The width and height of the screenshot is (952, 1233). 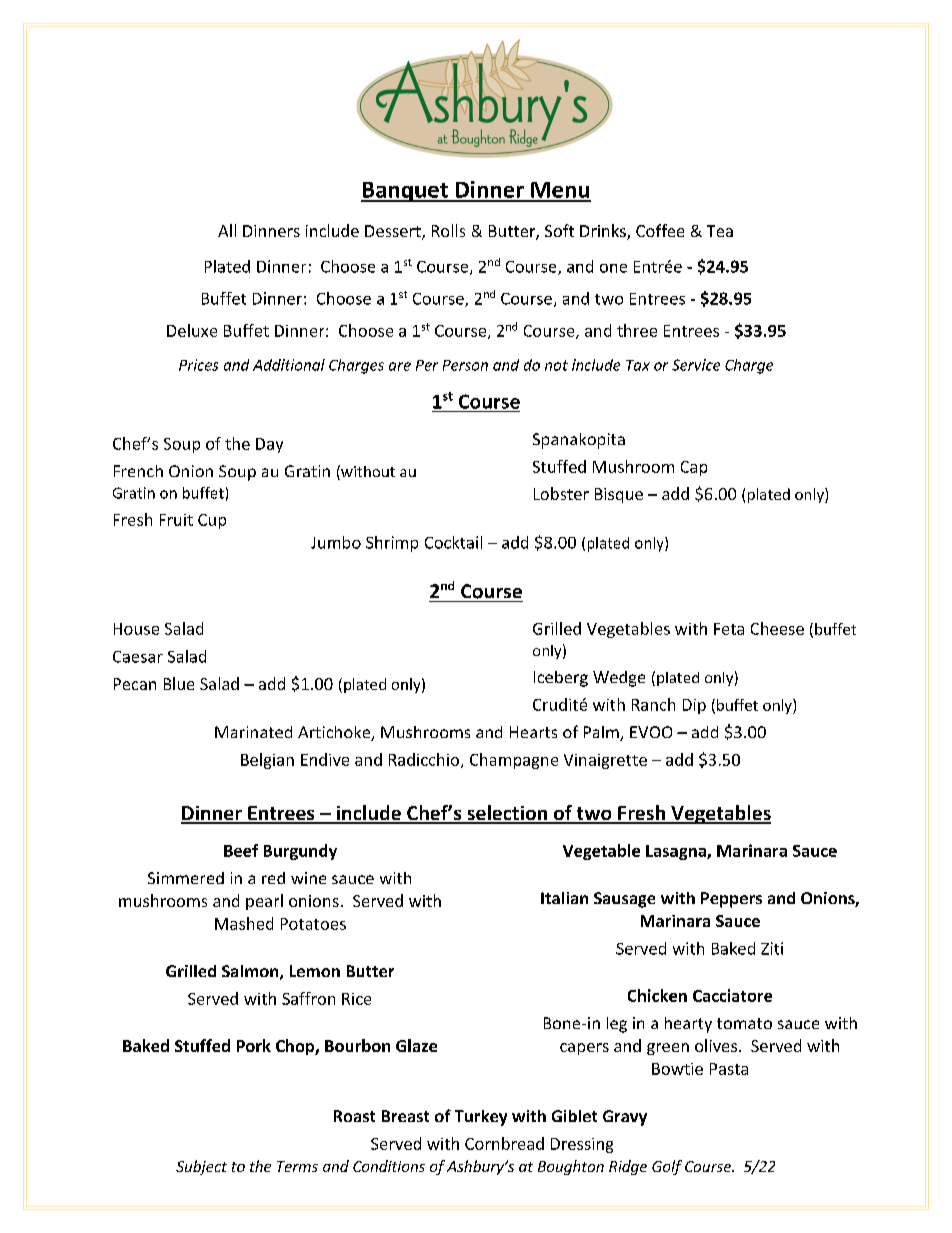 I want to click on Rolls, so click(x=448, y=230).
